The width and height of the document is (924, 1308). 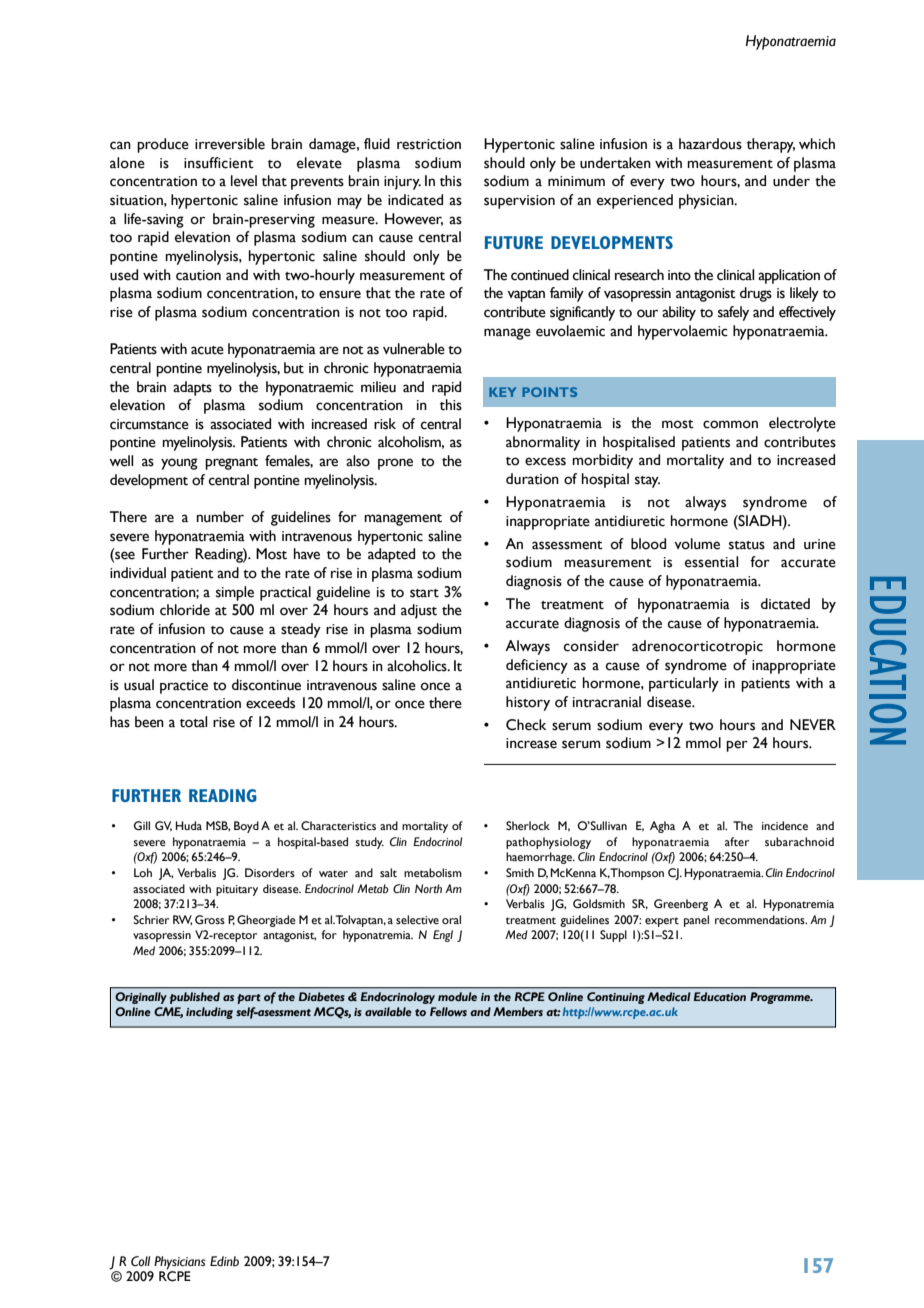 What do you see at coordinates (710, 144) in the document?
I see `hazardous` at bounding box center [710, 144].
